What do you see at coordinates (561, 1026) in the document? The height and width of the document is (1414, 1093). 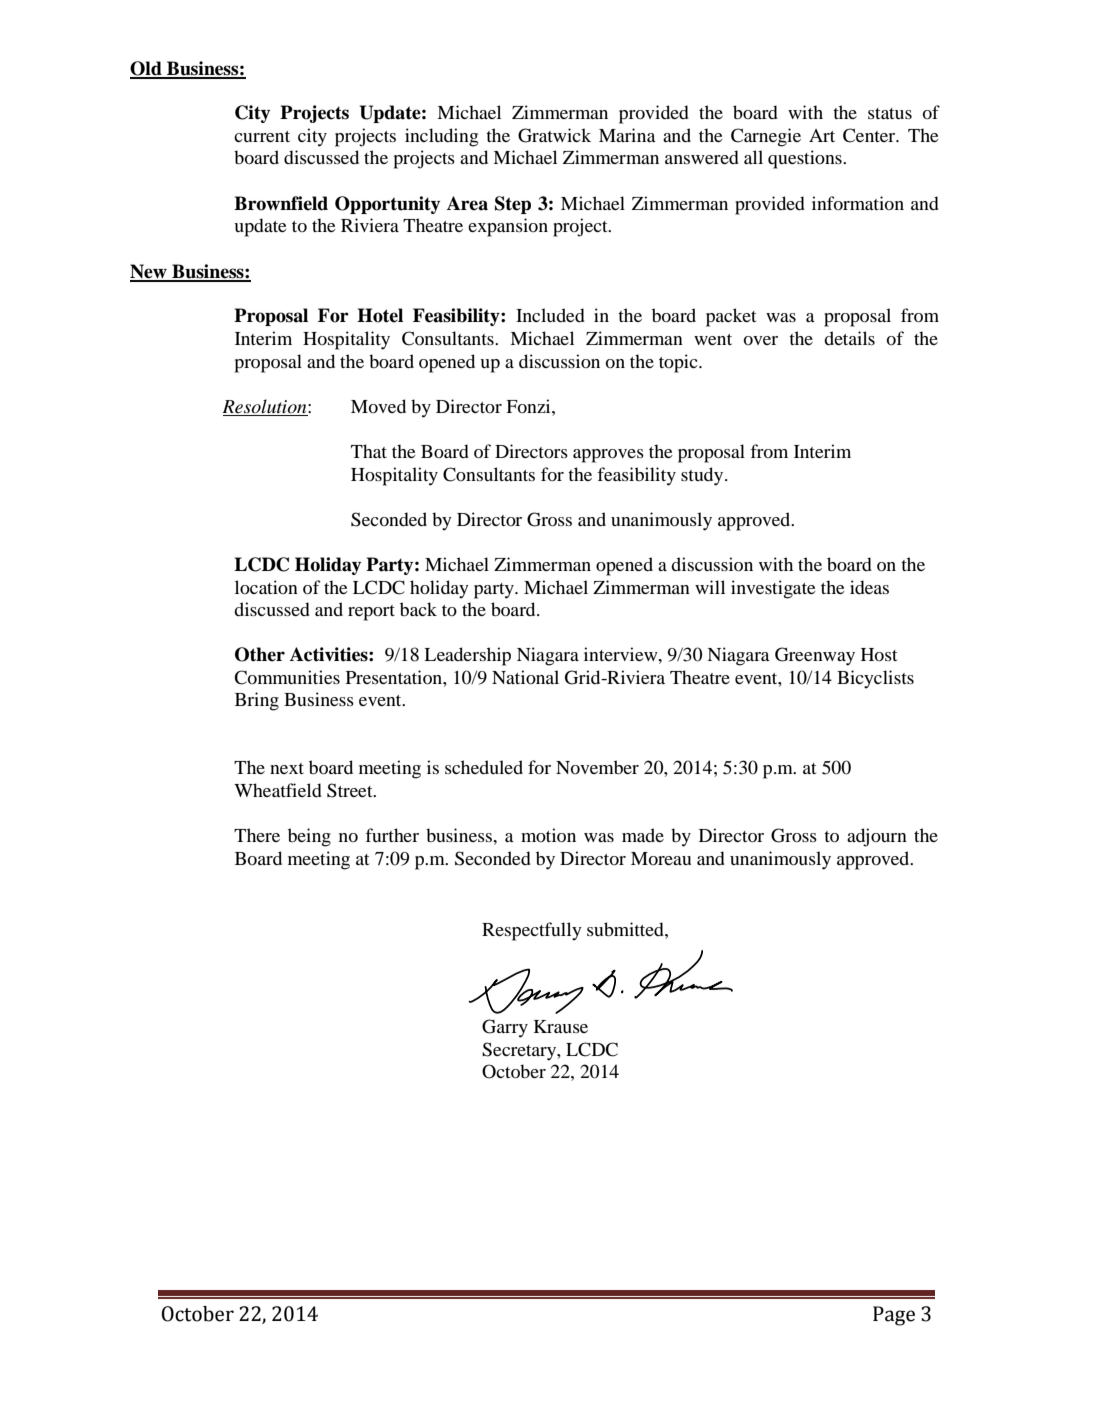 I see `Krause` at bounding box center [561, 1026].
